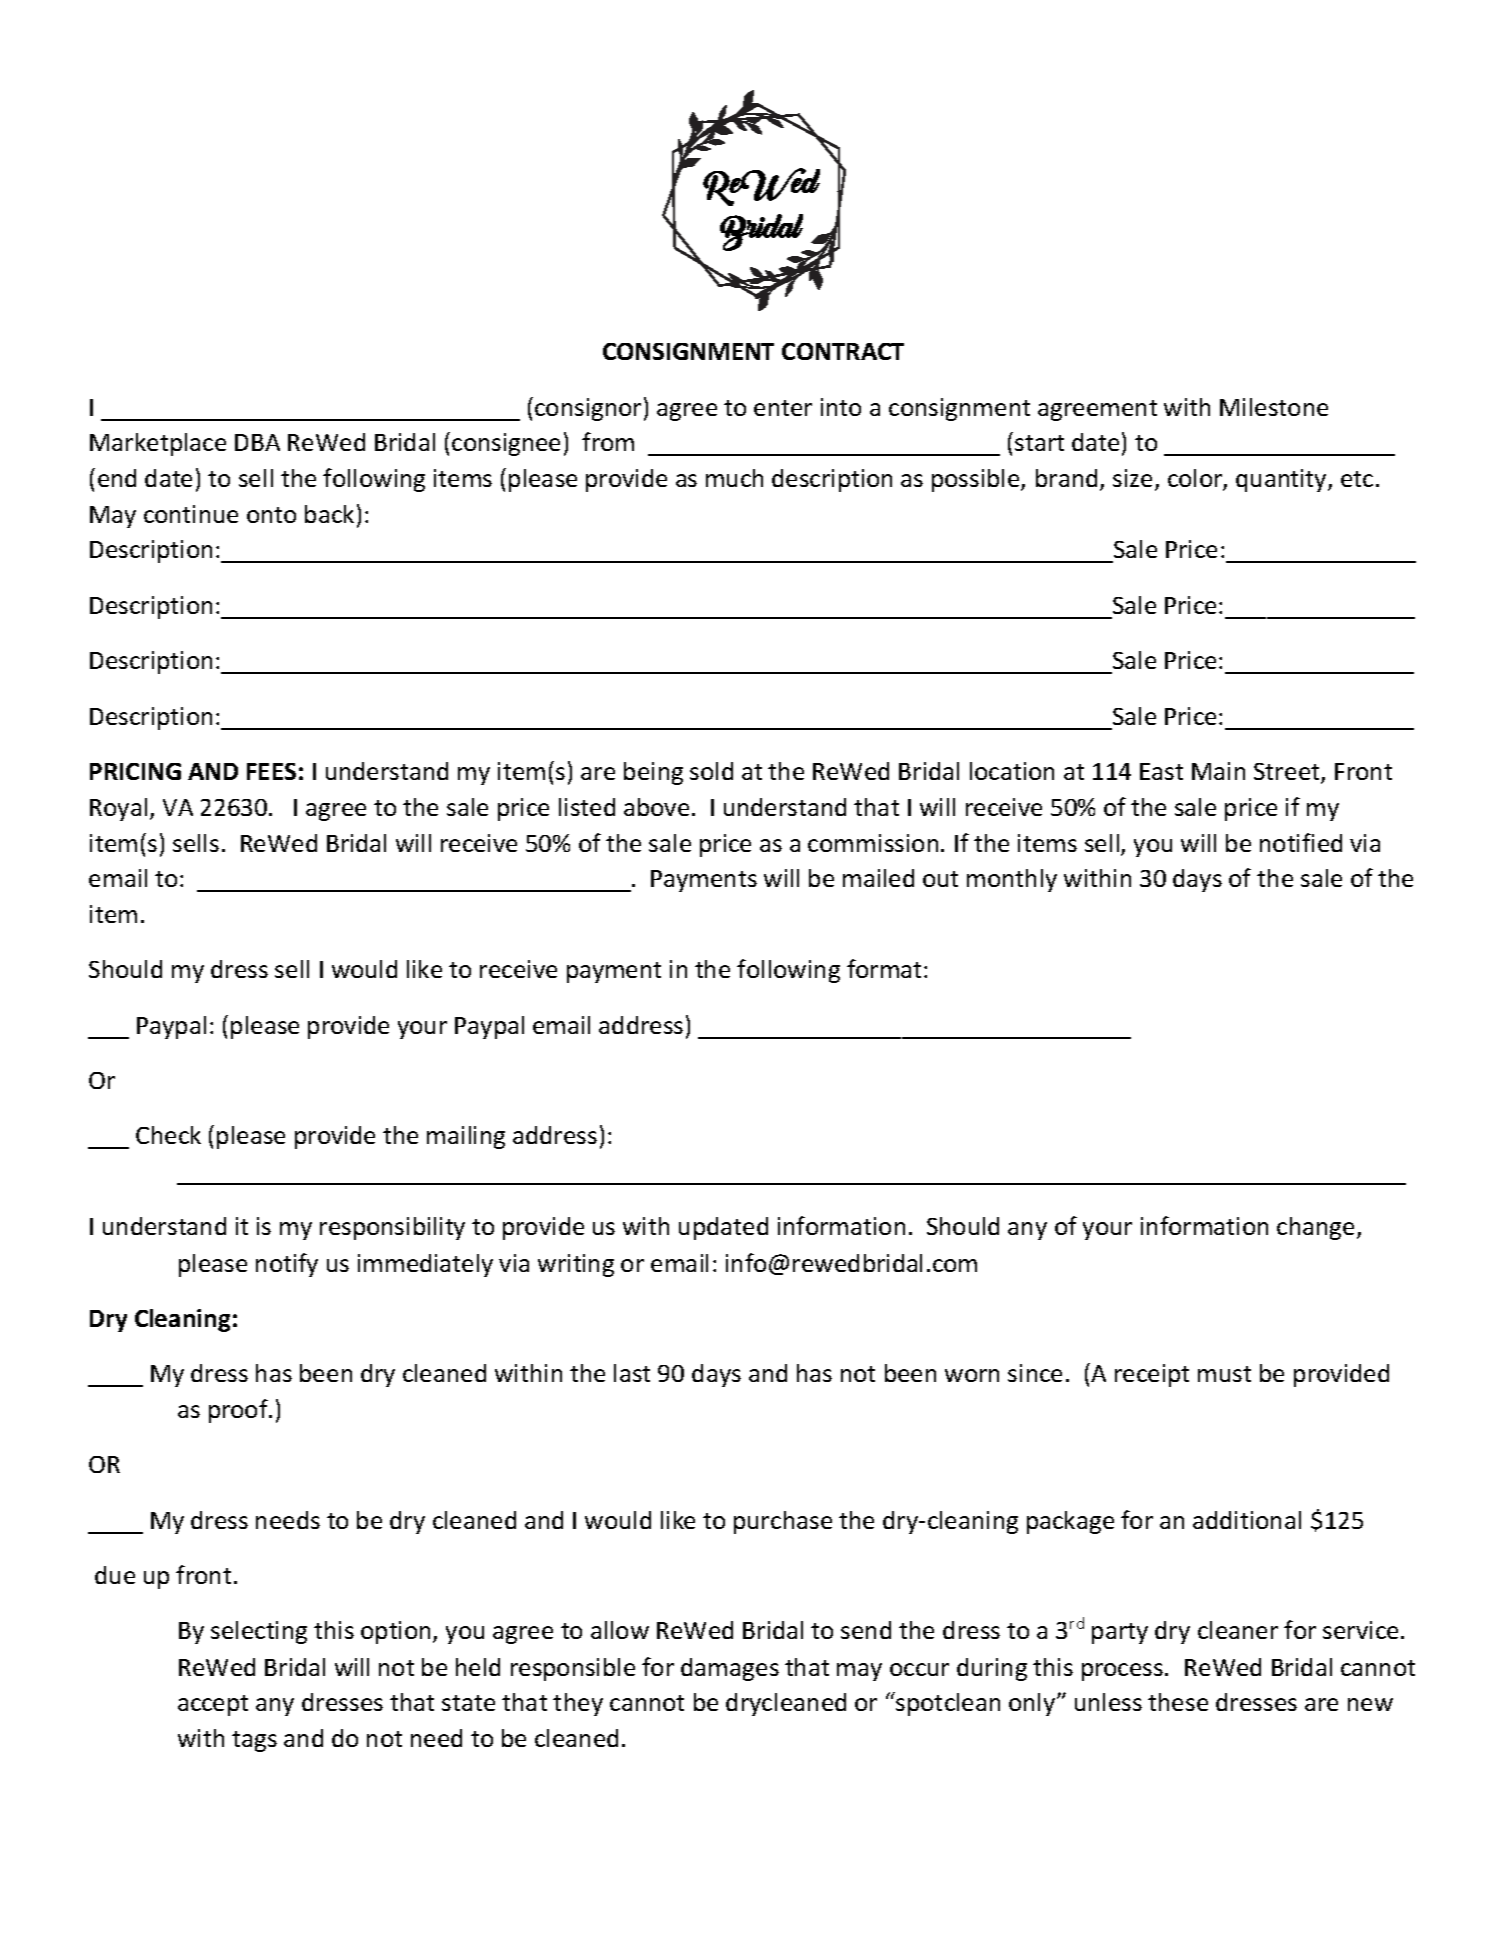 The width and height of the screenshot is (1508, 1951). Describe the element at coordinates (783, 408) in the screenshot. I see `enter` at that location.
